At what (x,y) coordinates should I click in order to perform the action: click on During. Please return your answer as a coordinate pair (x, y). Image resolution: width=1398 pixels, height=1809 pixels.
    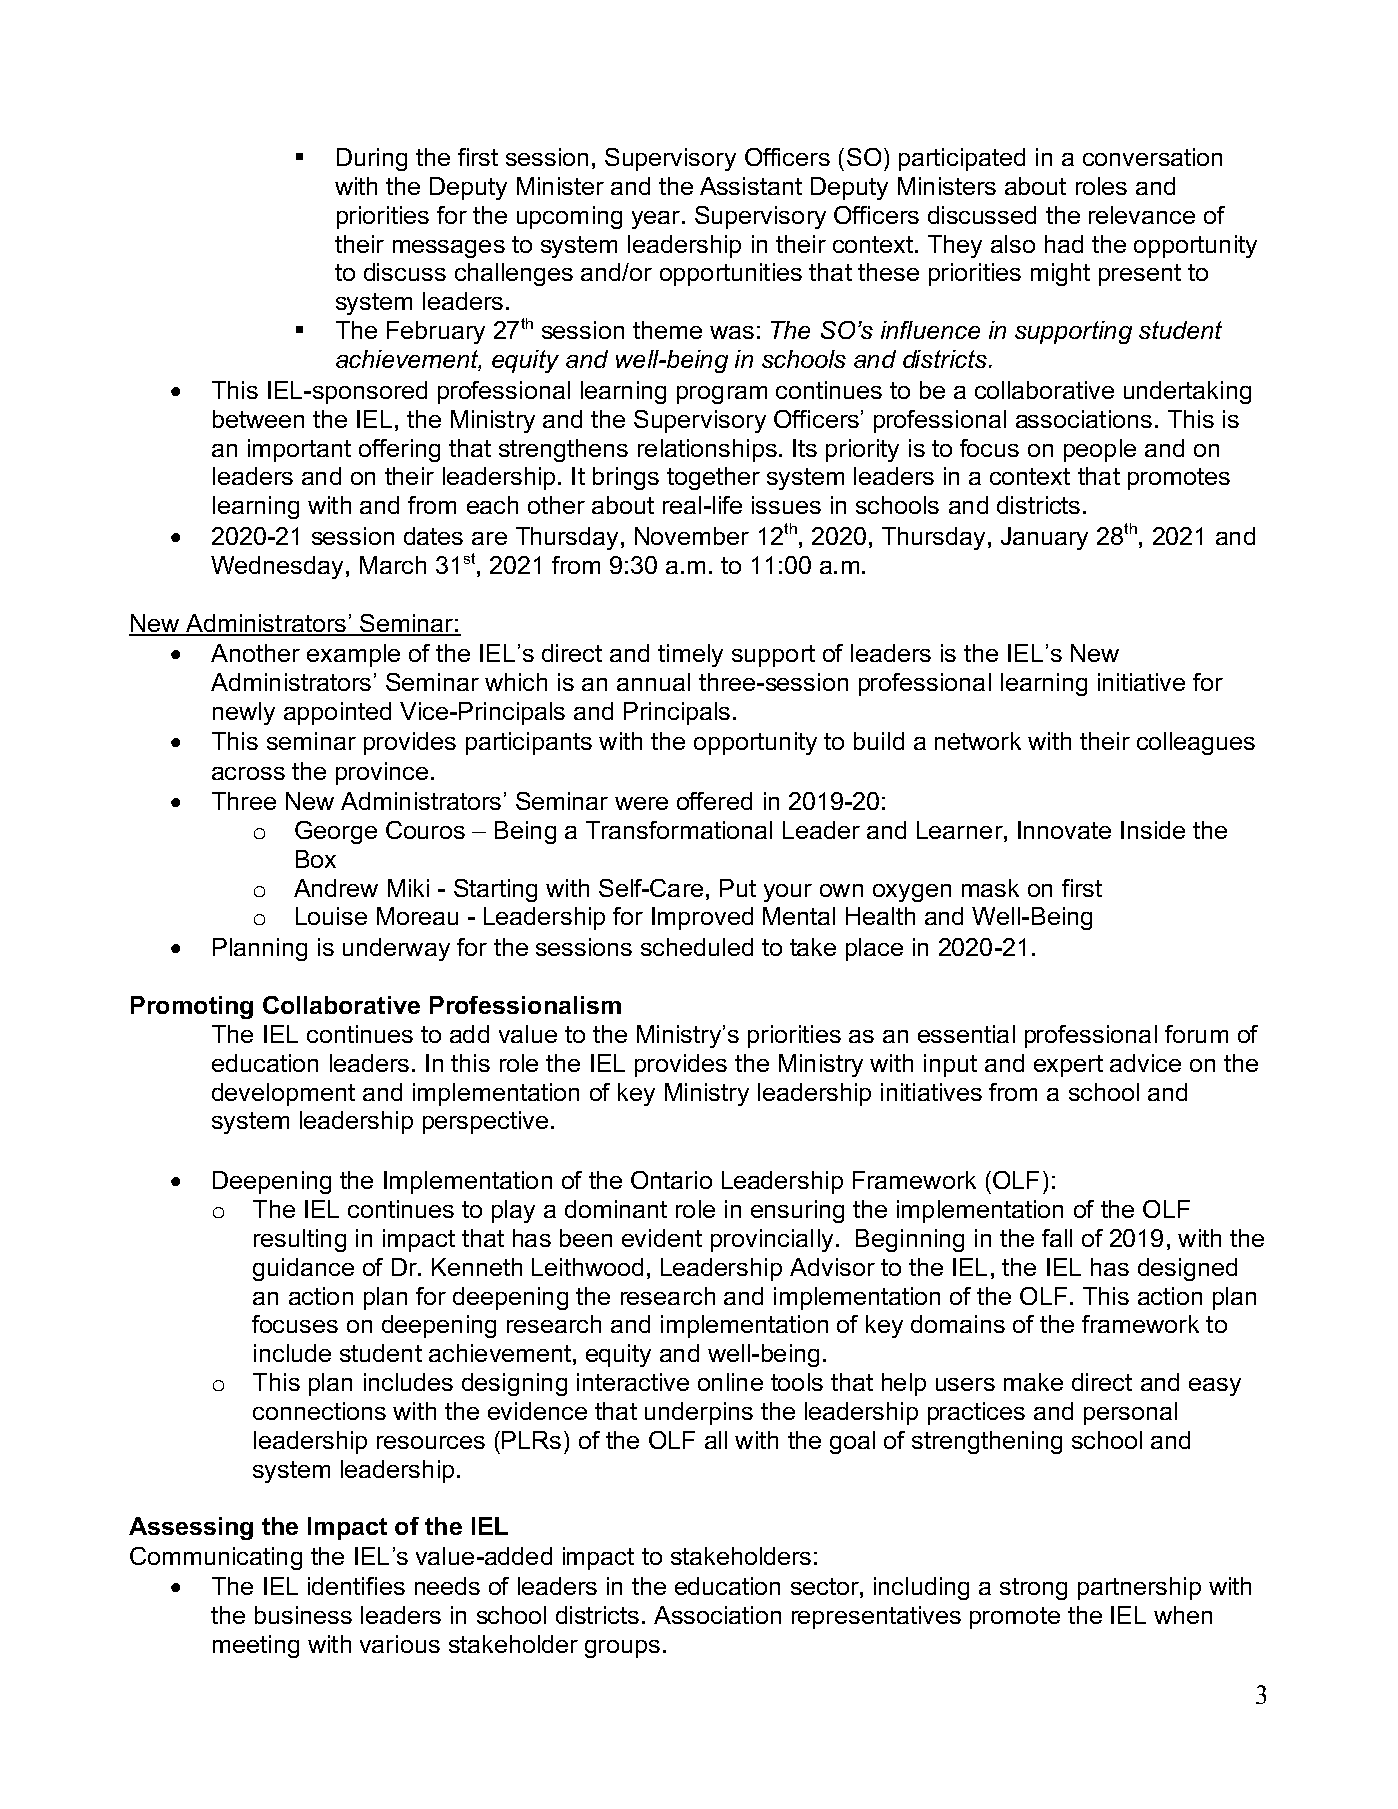
    Looking at the image, I should click on (372, 159).
